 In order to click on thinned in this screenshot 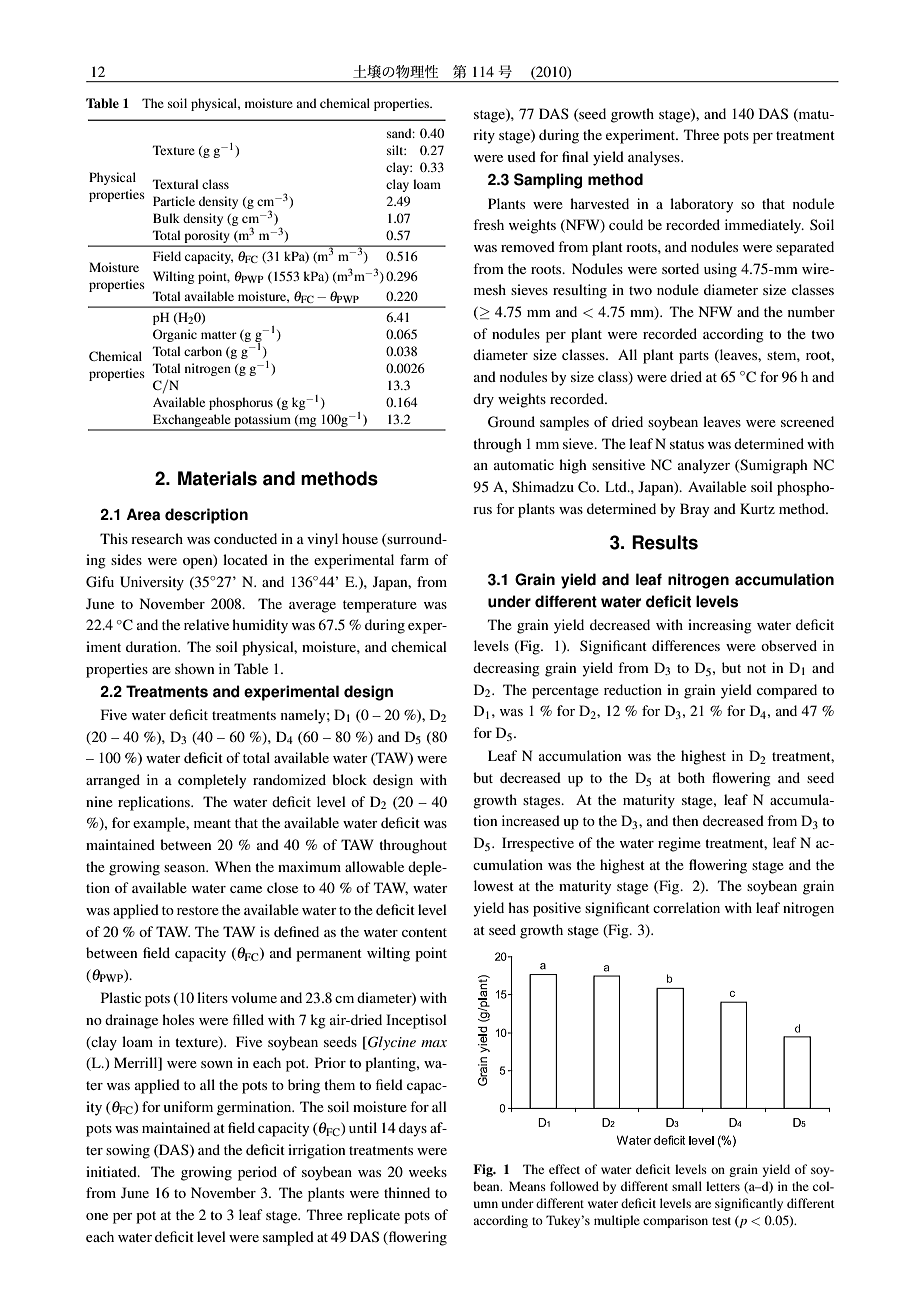, I will do `click(407, 1192)`.
